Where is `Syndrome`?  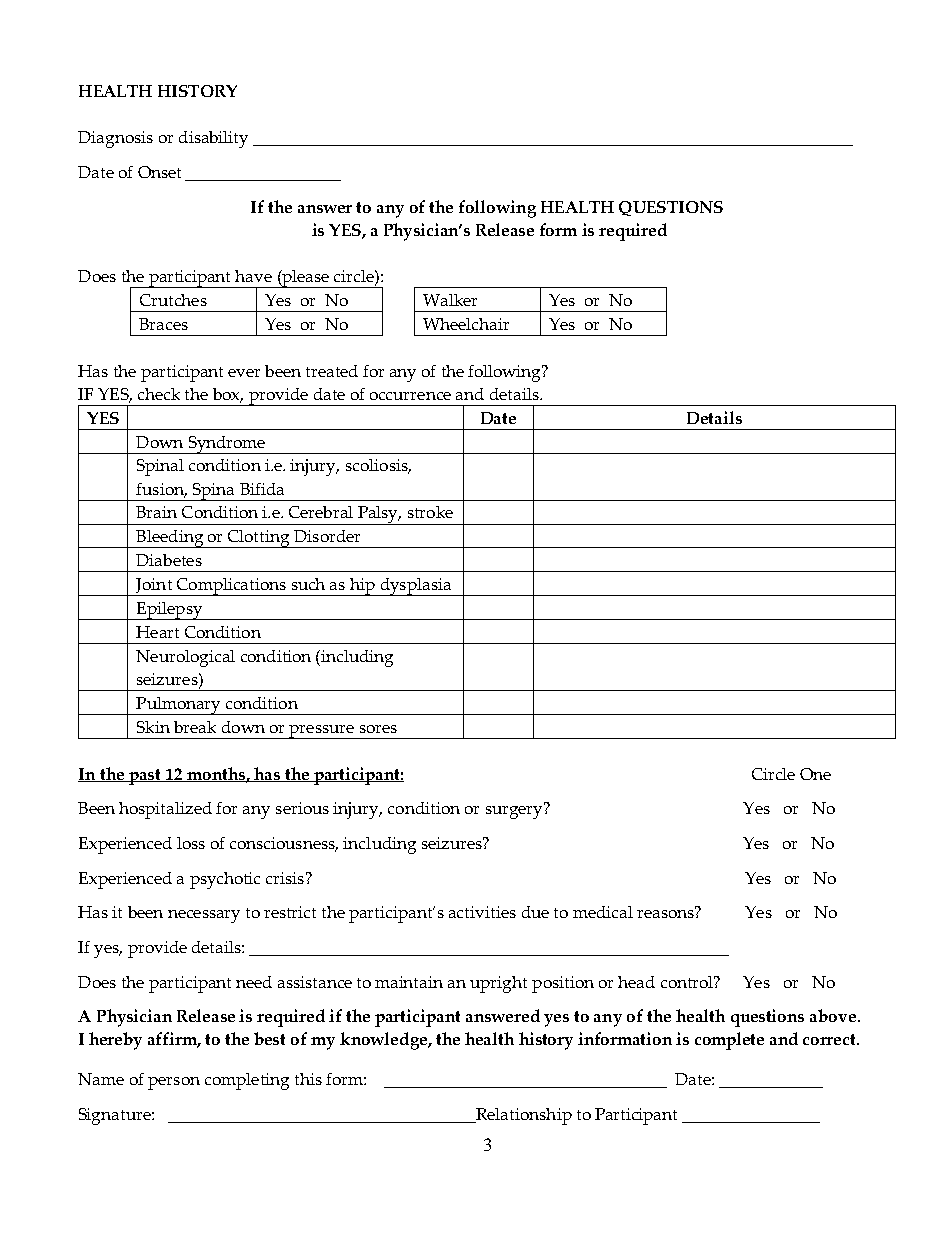 Syndrome is located at coordinates (227, 445).
